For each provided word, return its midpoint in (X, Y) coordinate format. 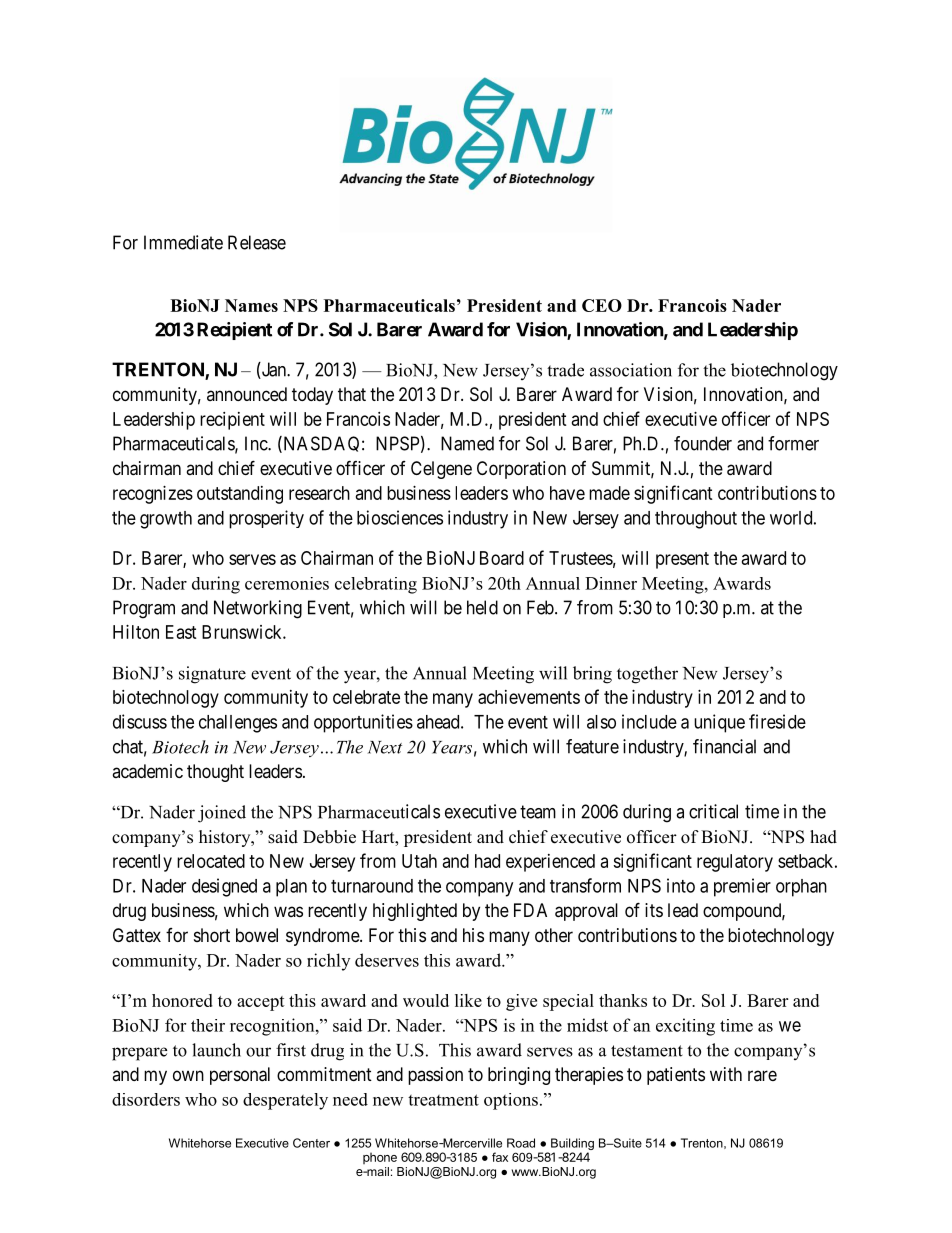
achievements (529, 697)
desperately (285, 1101)
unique (719, 723)
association (631, 370)
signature (212, 675)
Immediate (183, 242)
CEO (602, 305)
